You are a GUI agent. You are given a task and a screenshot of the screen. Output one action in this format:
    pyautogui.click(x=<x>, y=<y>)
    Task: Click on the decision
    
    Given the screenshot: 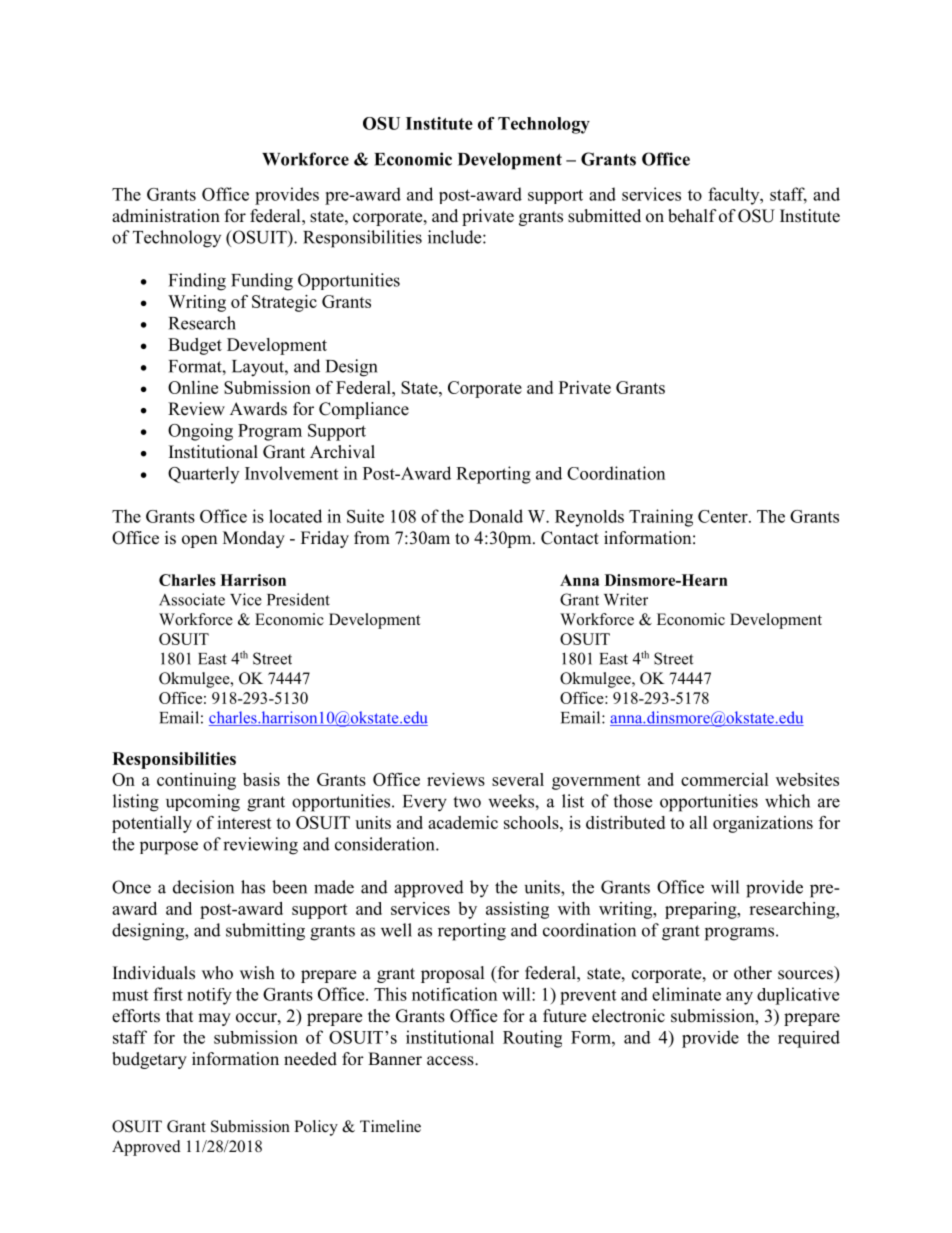 What is the action you would take?
    pyautogui.click(x=203, y=887)
